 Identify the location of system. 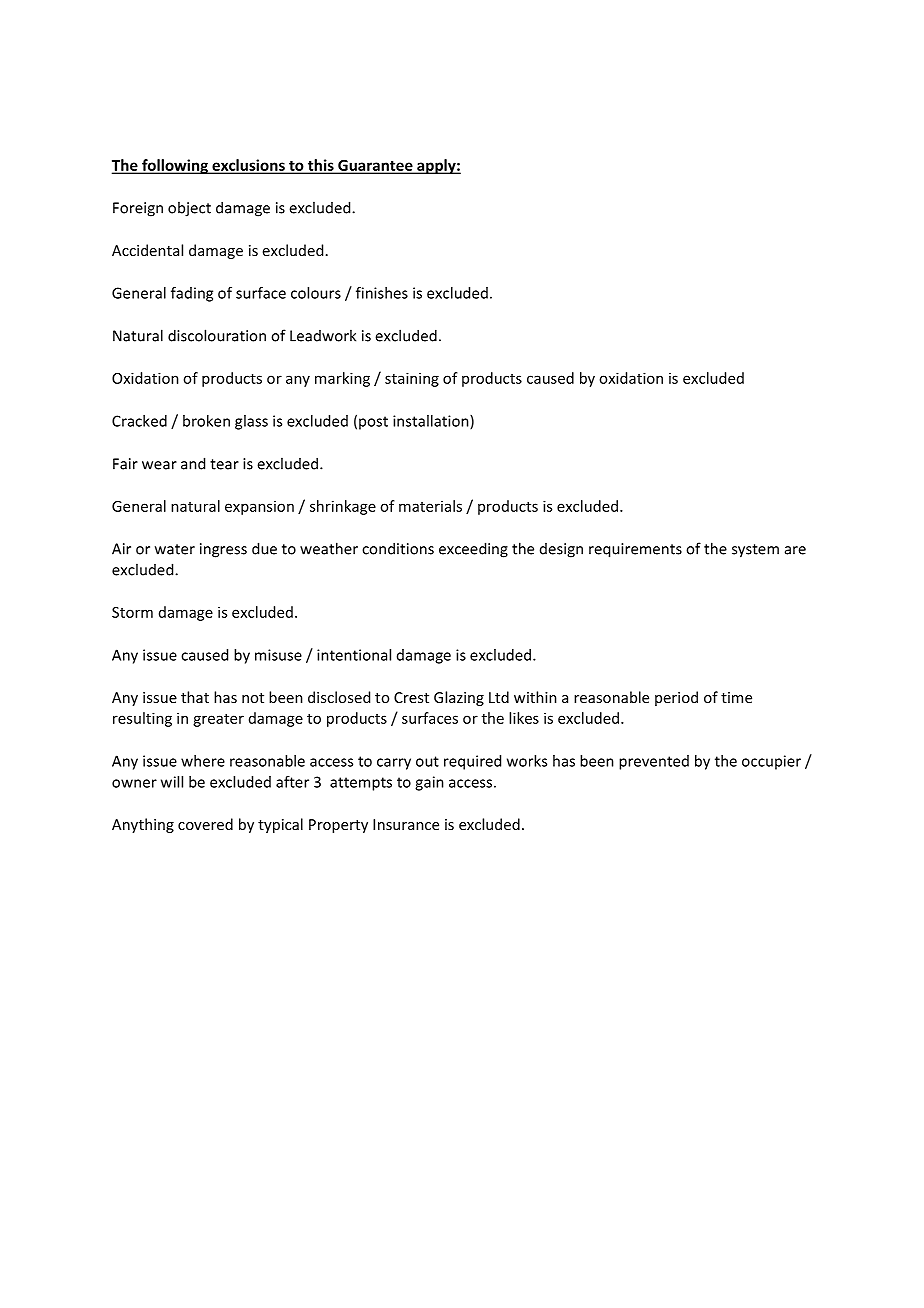
(755, 551).
